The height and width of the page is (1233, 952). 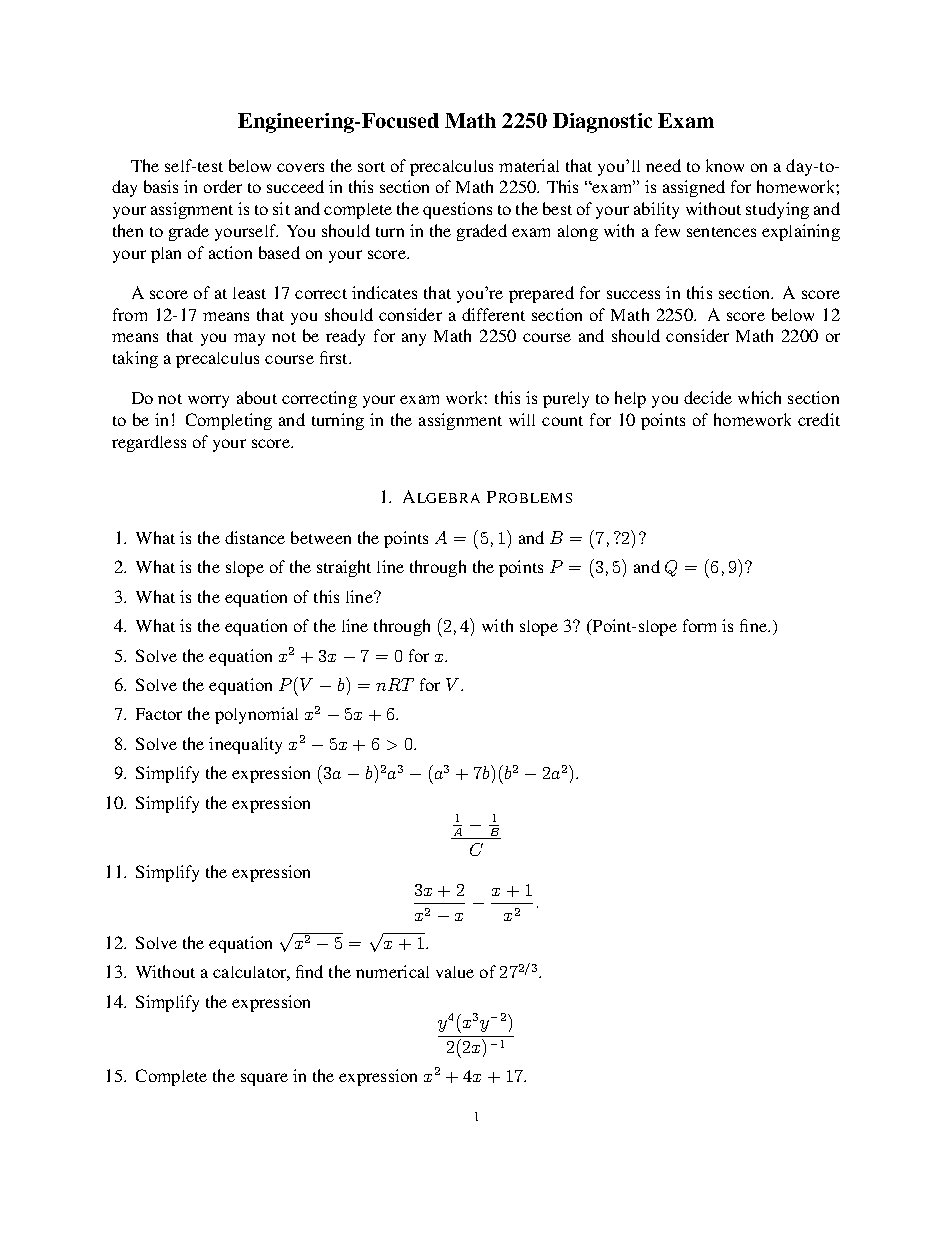 What do you see at coordinates (264, 1079) in the page?
I see `square` at bounding box center [264, 1079].
